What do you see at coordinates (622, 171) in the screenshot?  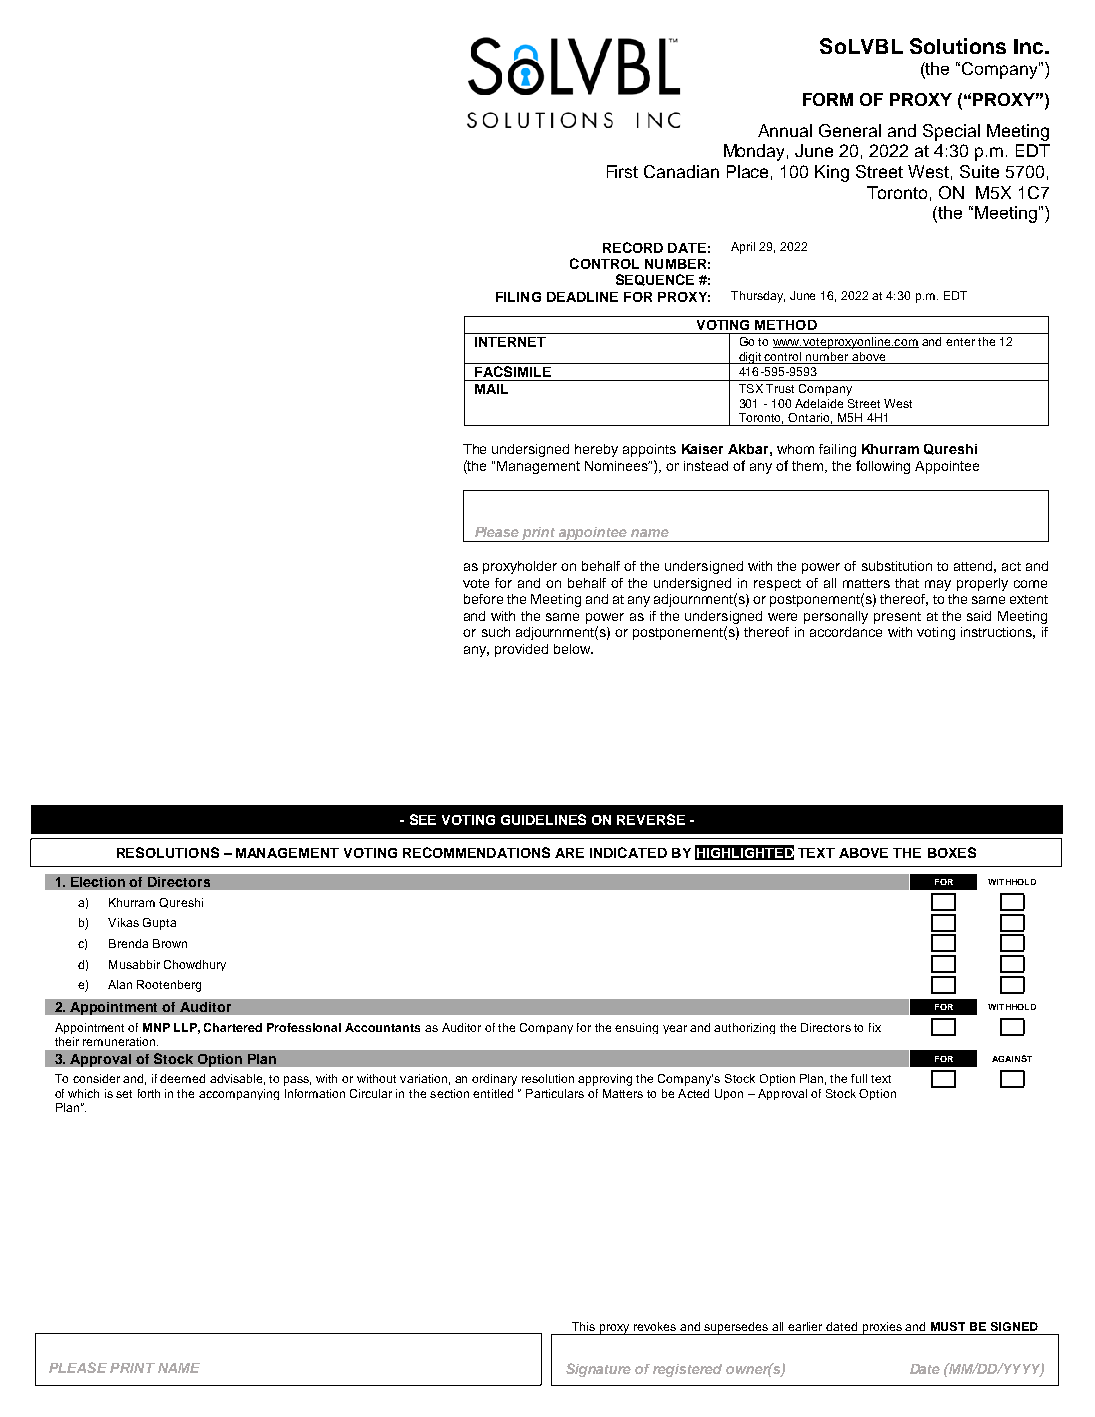 I see `First` at bounding box center [622, 171].
